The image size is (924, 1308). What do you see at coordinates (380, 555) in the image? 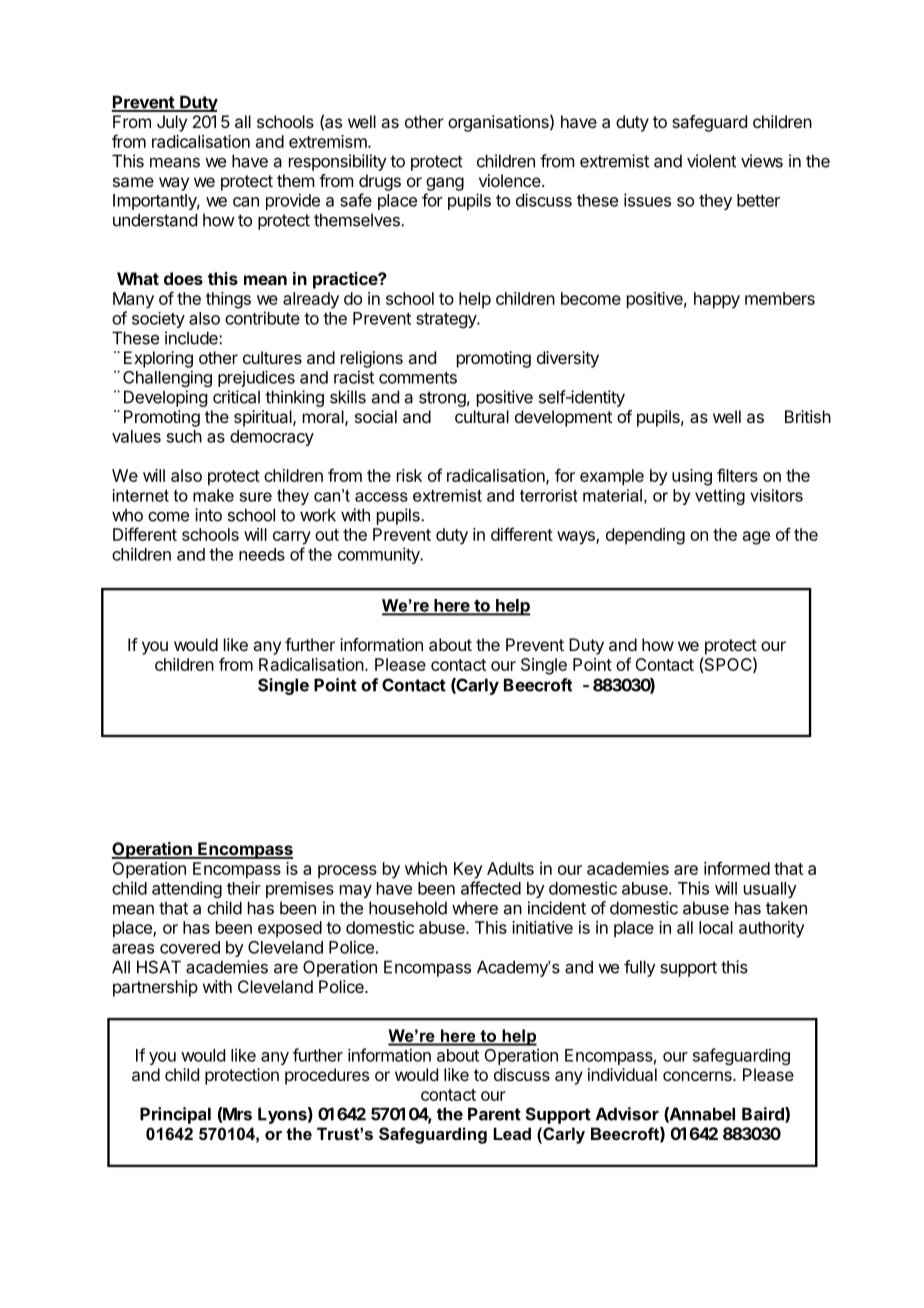
I see `community` at bounding box center [380, 555].
